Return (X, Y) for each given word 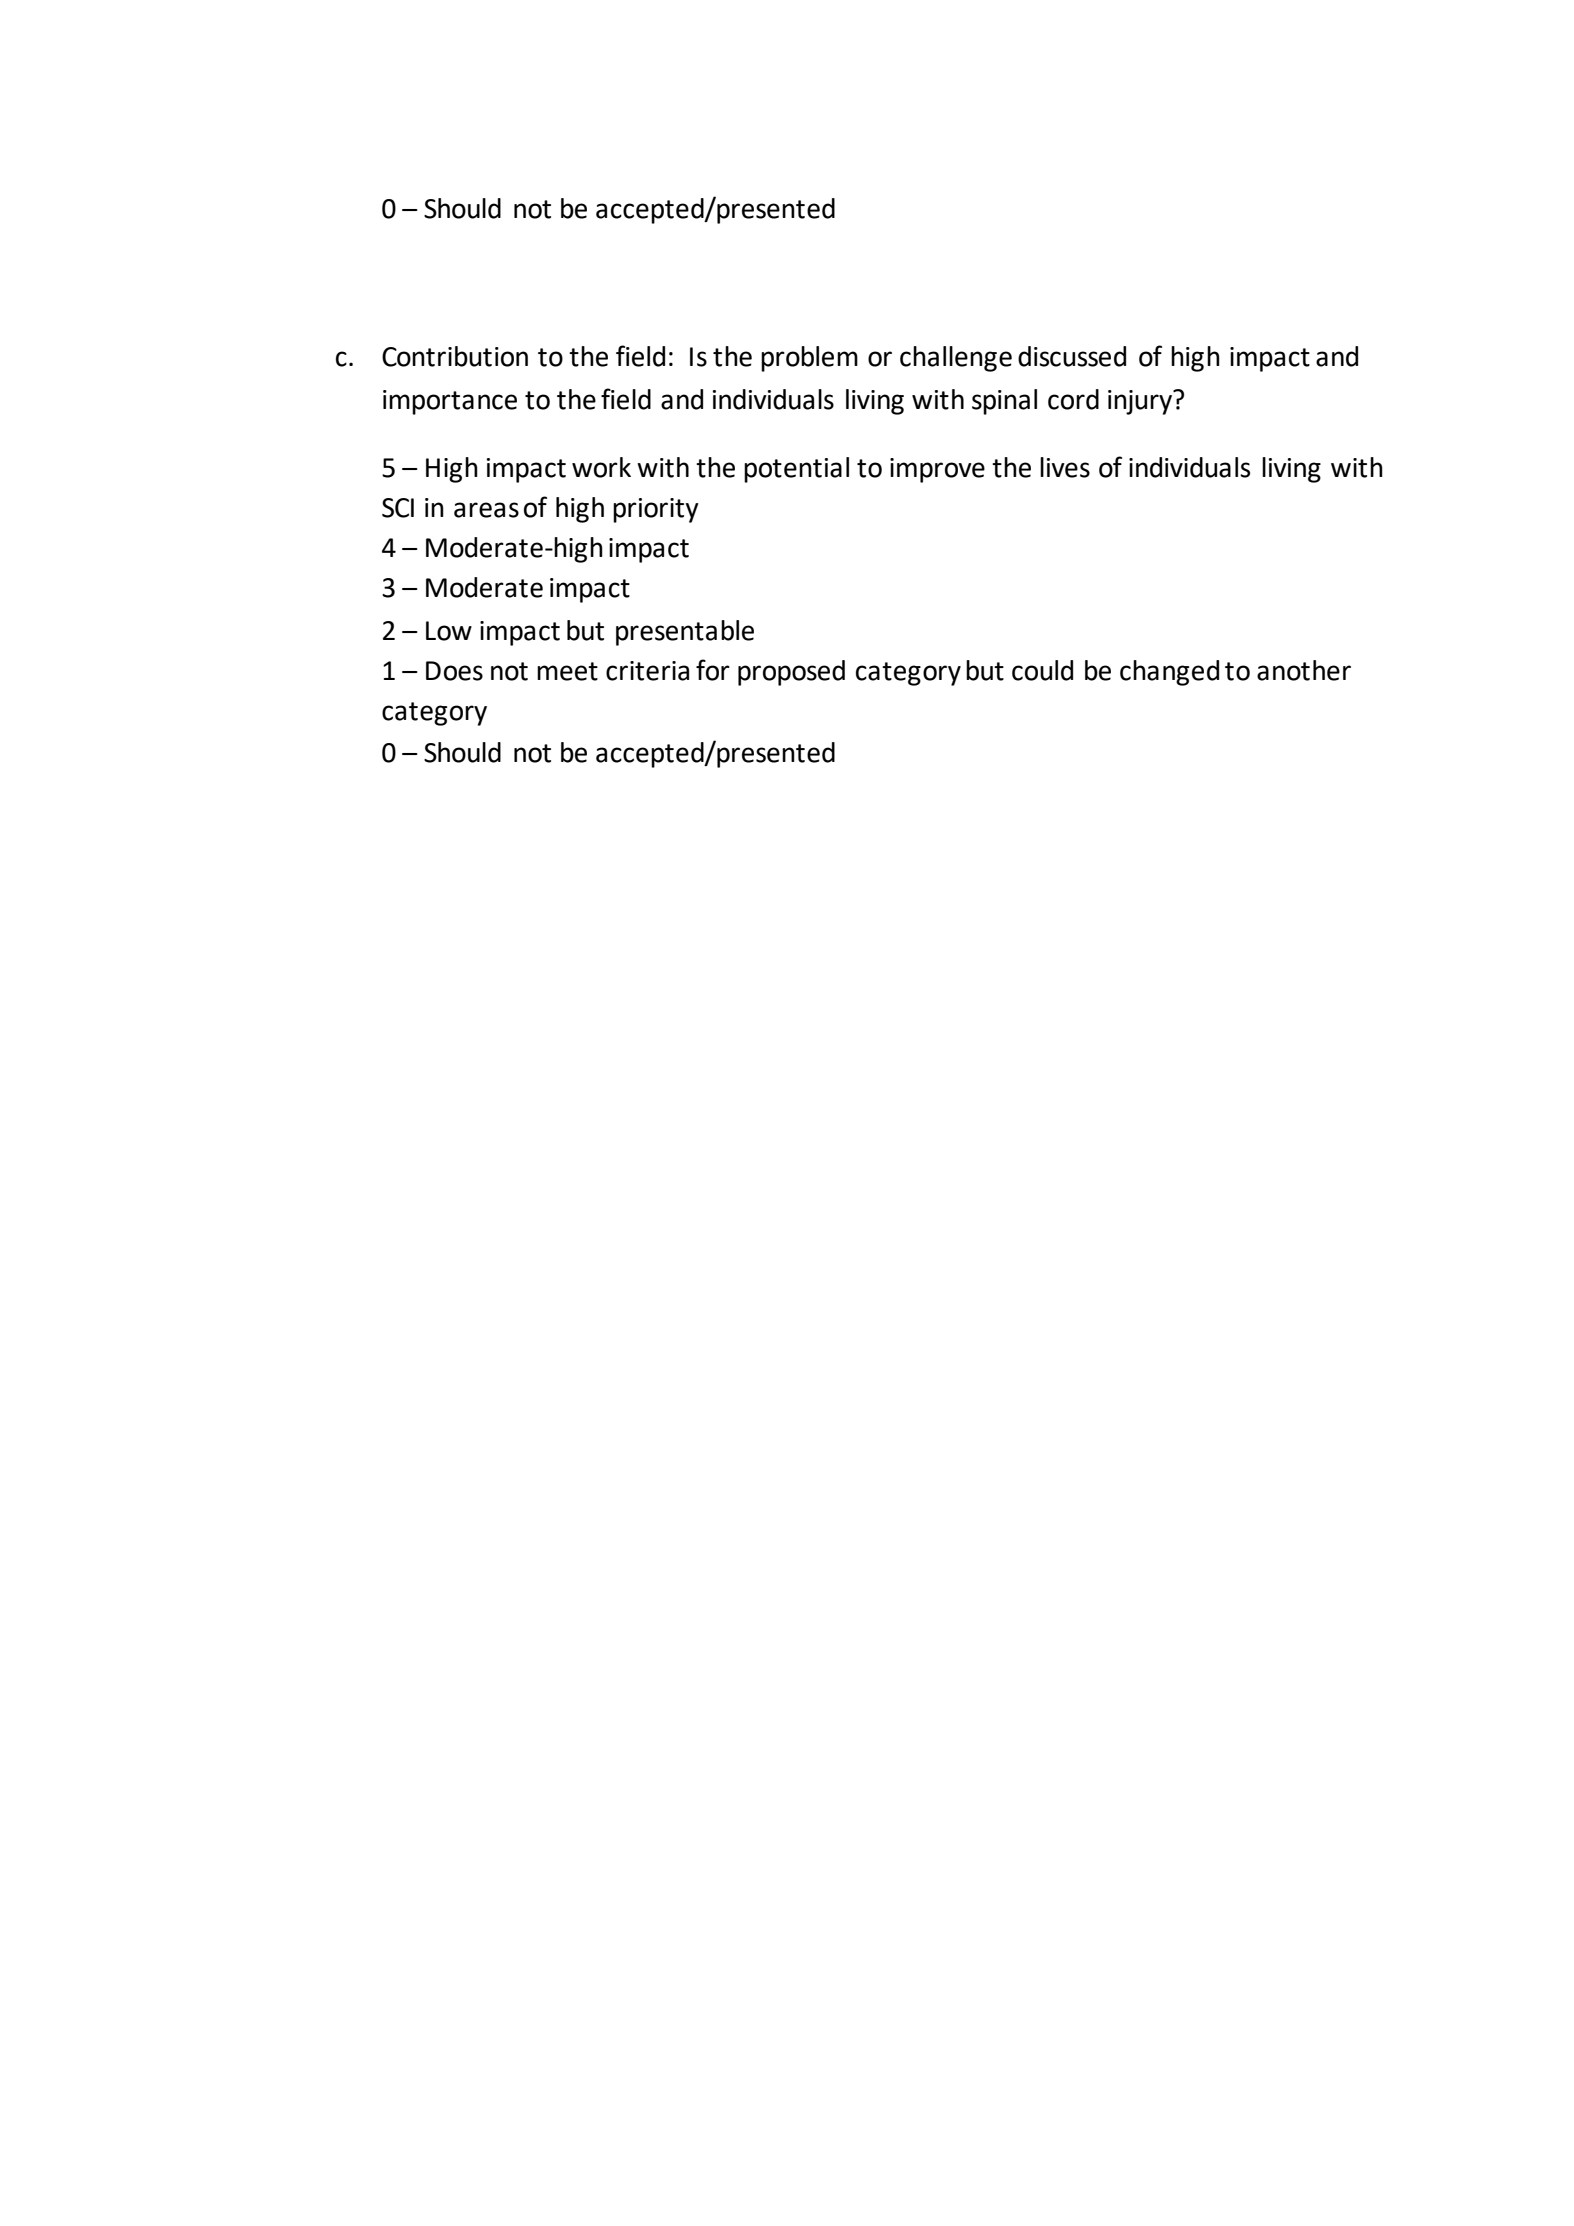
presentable (685, 633)
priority (656, 510)
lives (1065, 467)
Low (449, 631)
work (601, 467)
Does (454, 671)
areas (486, 510)
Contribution (455, 356)
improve (937, 470)
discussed (1072, 356)
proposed (791, 673)
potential (796, 470)
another (1304, 670)
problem (809, 359)
